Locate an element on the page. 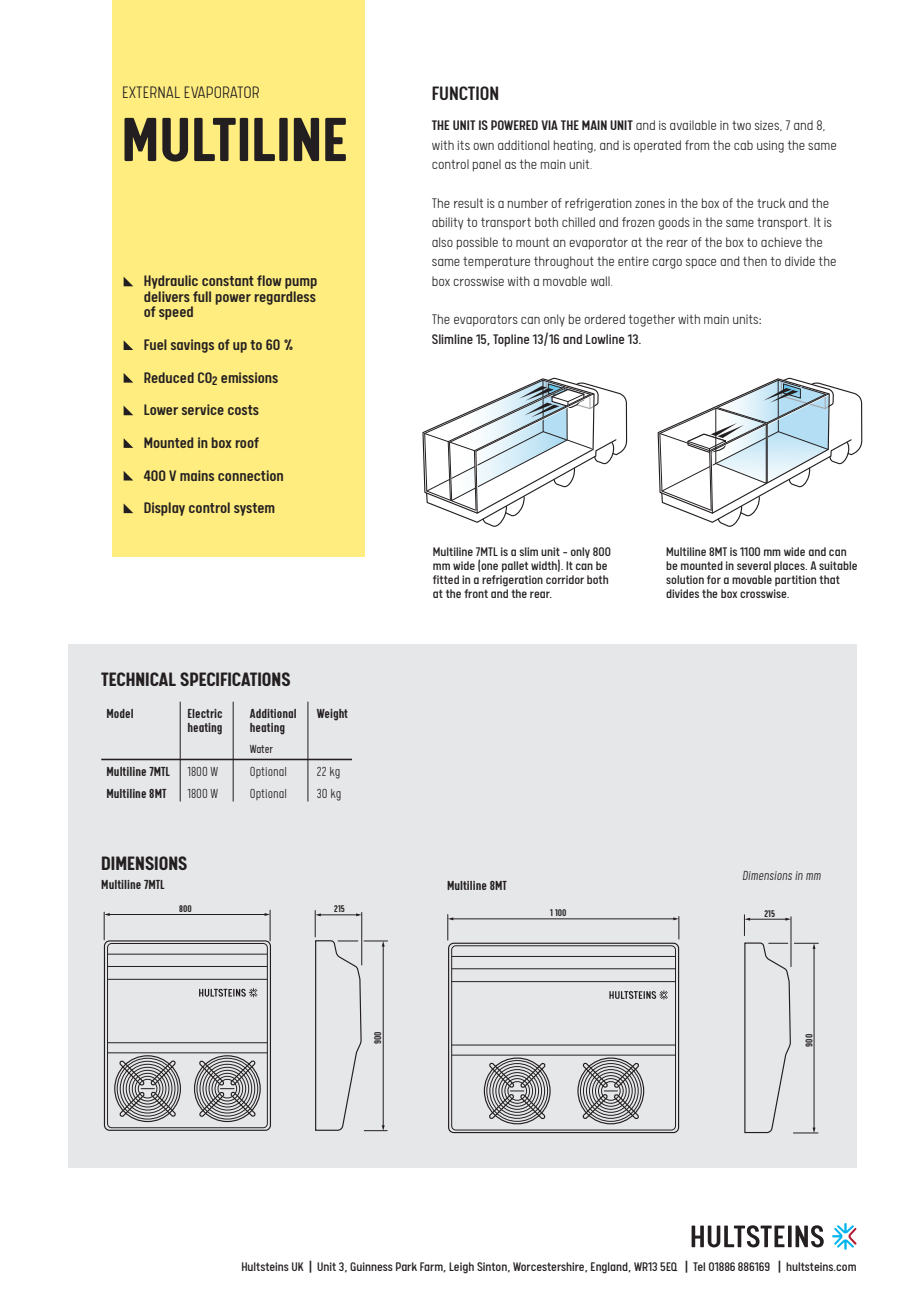 The image size is (924, 1308). service is located at coordinates (203, 409).
